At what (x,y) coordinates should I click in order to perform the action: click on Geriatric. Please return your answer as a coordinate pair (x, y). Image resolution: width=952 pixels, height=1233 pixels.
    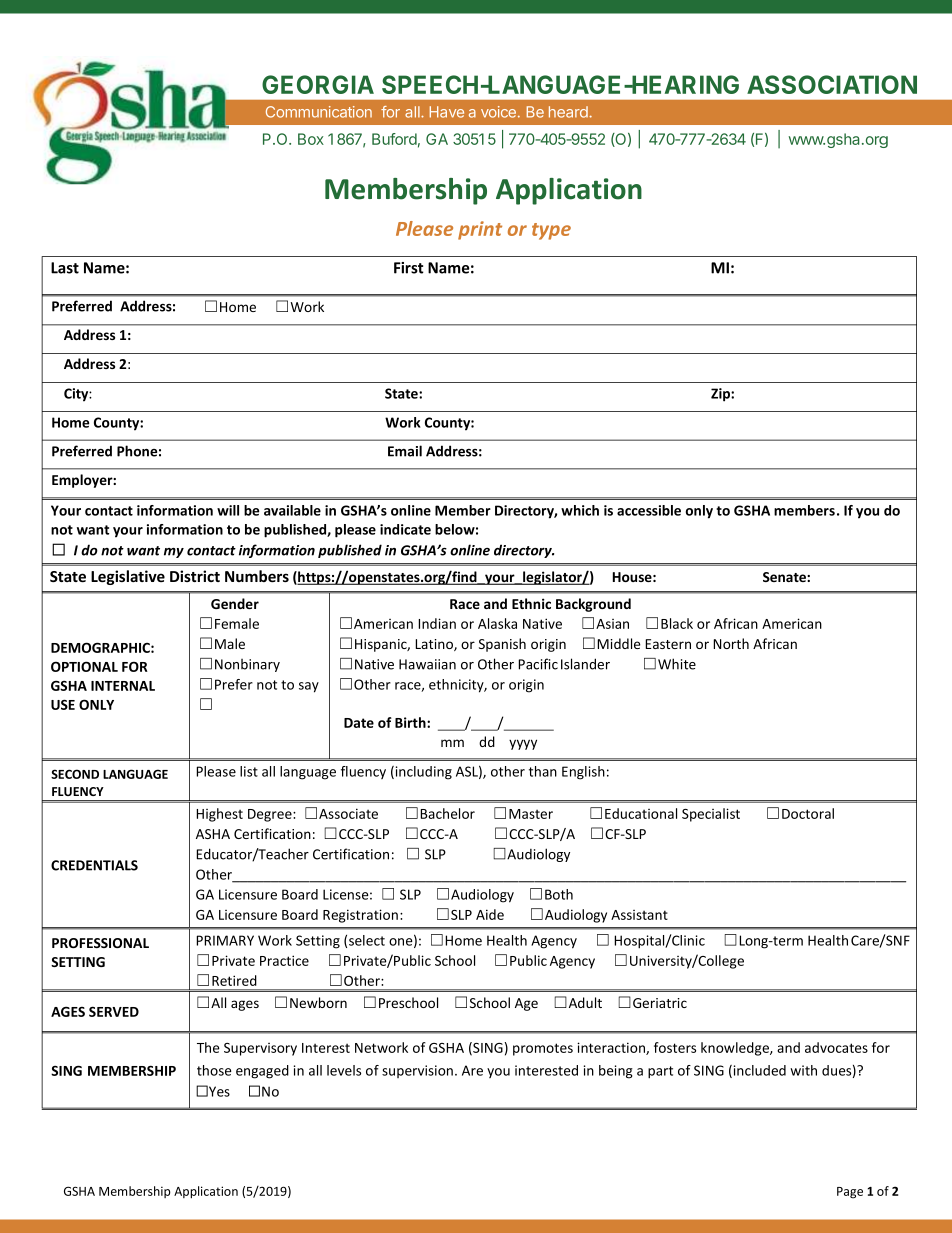
    Looking at the image, I should click on (660, 1003).
